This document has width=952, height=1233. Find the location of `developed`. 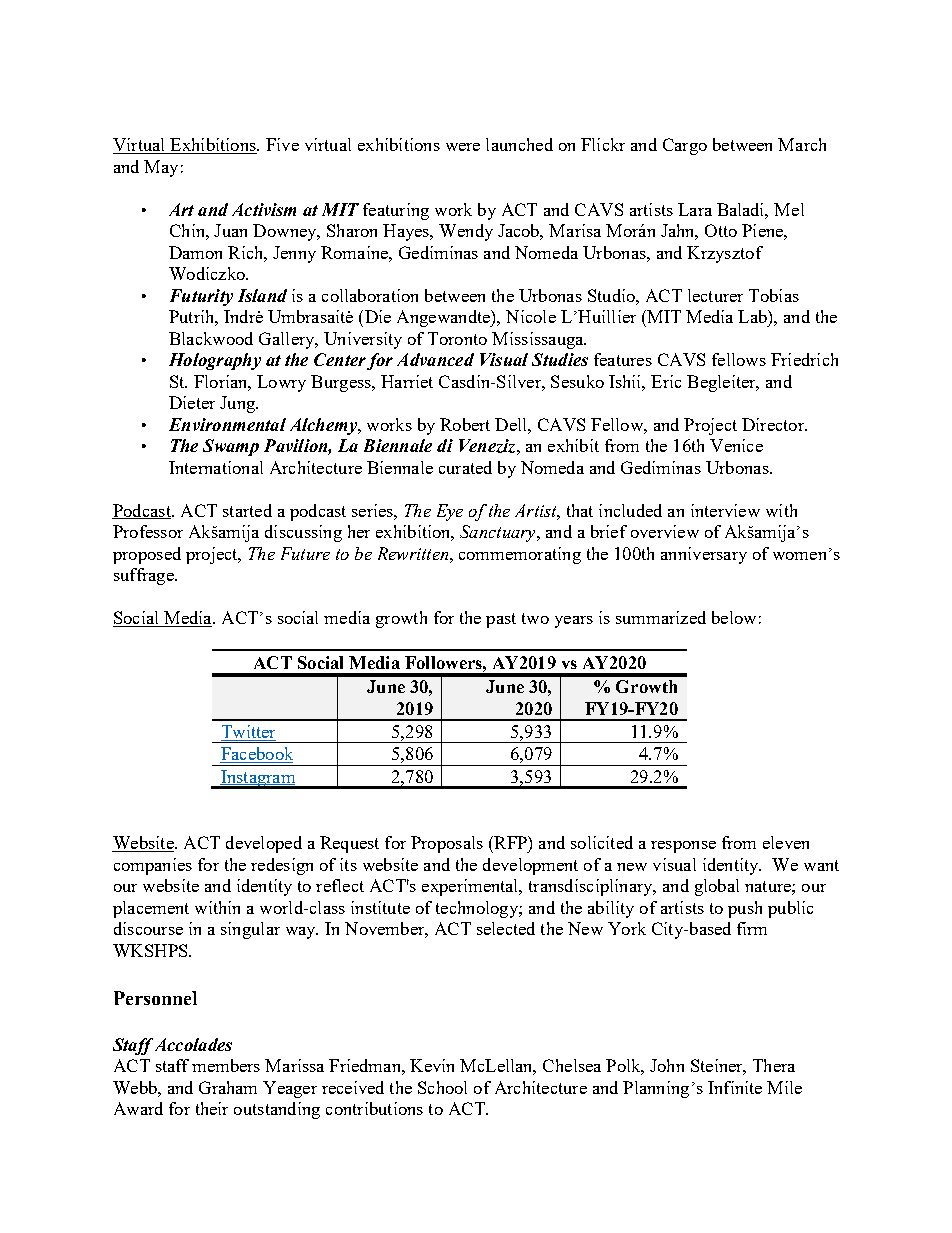

developed is located at coordinates (264, 844).
